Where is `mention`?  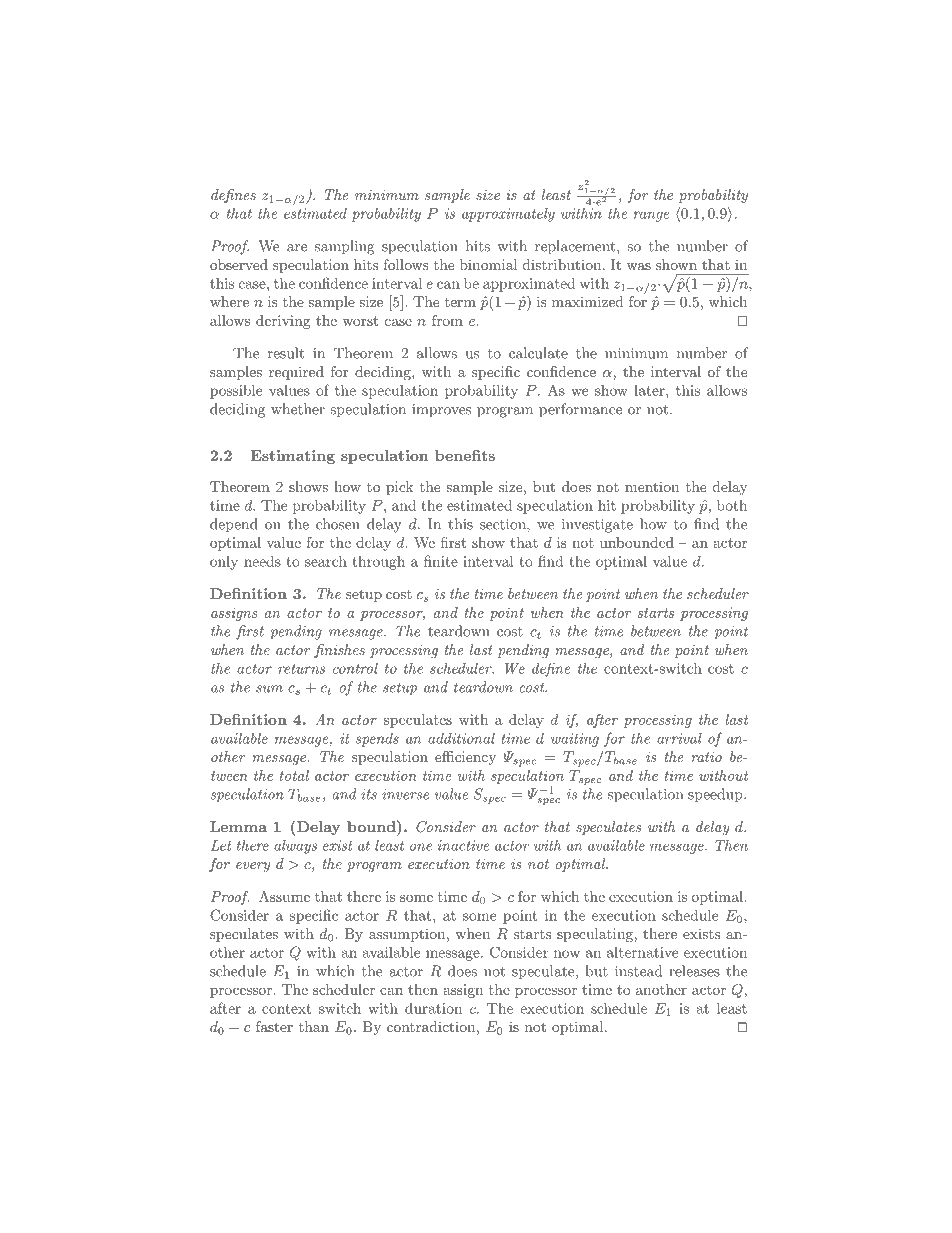
mention is located at coordinates (652, 486).
